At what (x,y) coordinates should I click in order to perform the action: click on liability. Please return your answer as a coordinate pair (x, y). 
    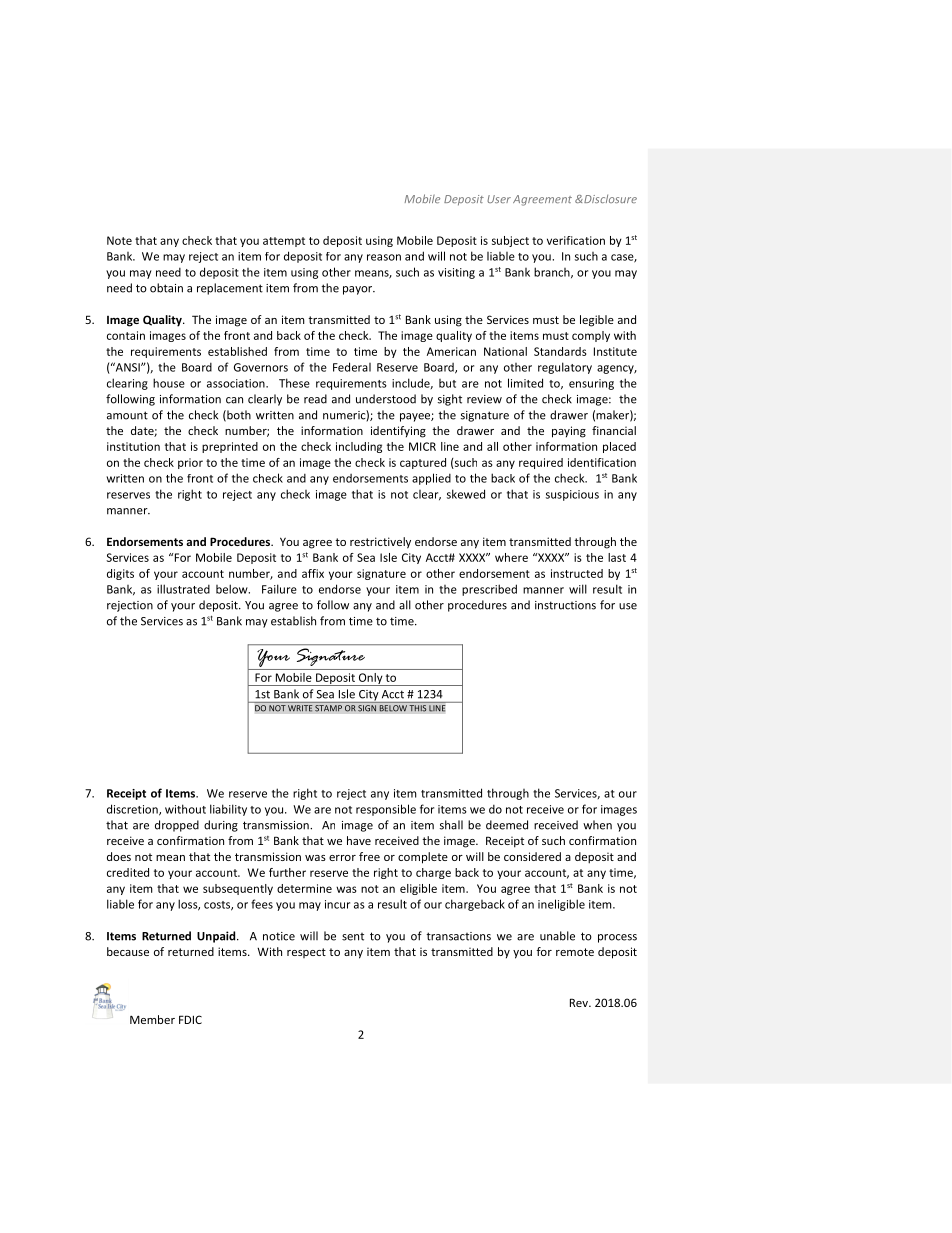
    Looking at the image, I should click on (228, 810).
